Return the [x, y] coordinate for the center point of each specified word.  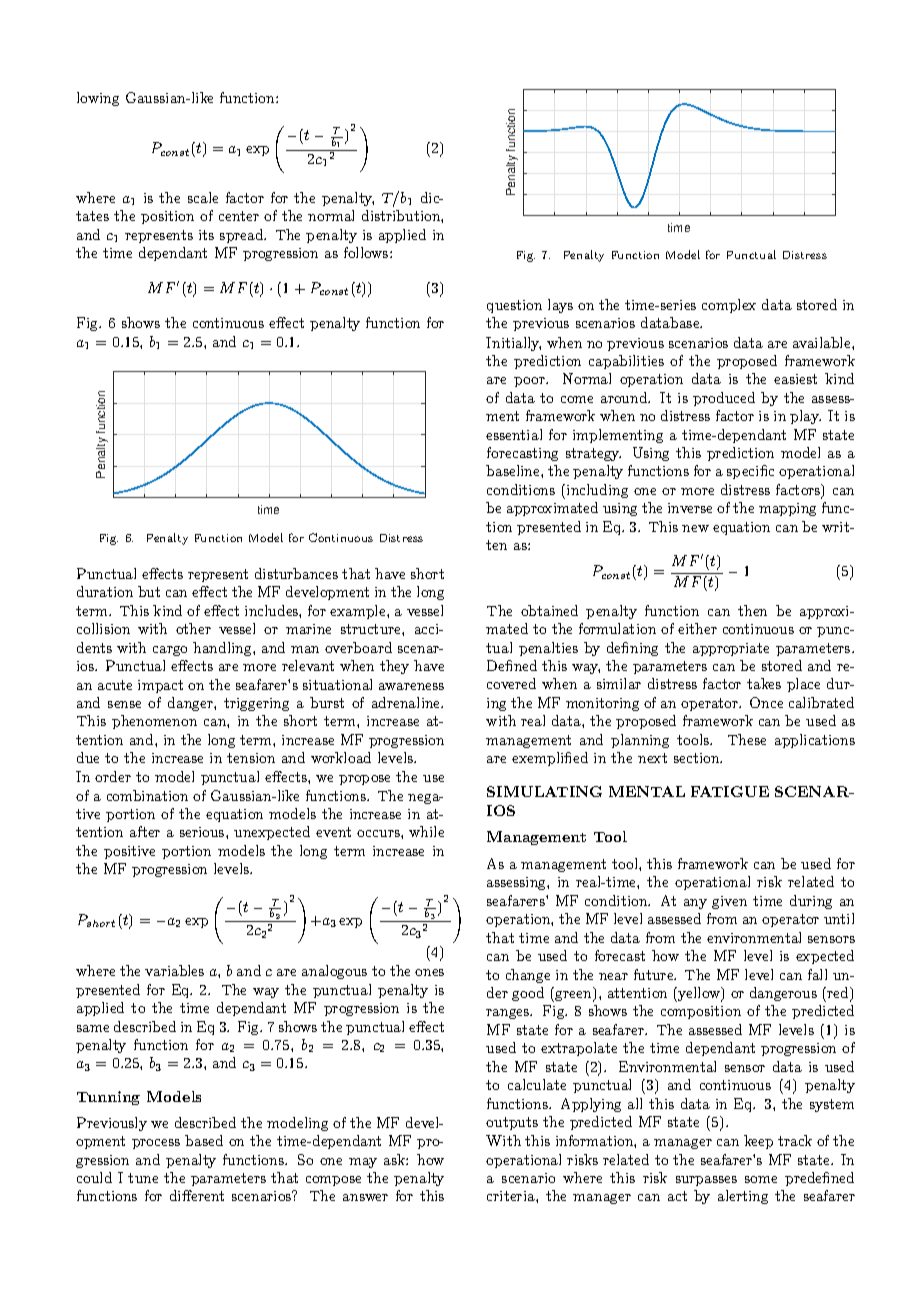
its [206, 235]
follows [367, 252]
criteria [512, 1196]
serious [203, 832]
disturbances [296, 573]
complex [729, 306]
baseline [514, 470]
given [729, 902]
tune [143, 1178]
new [695, 528]
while [426, 831]
